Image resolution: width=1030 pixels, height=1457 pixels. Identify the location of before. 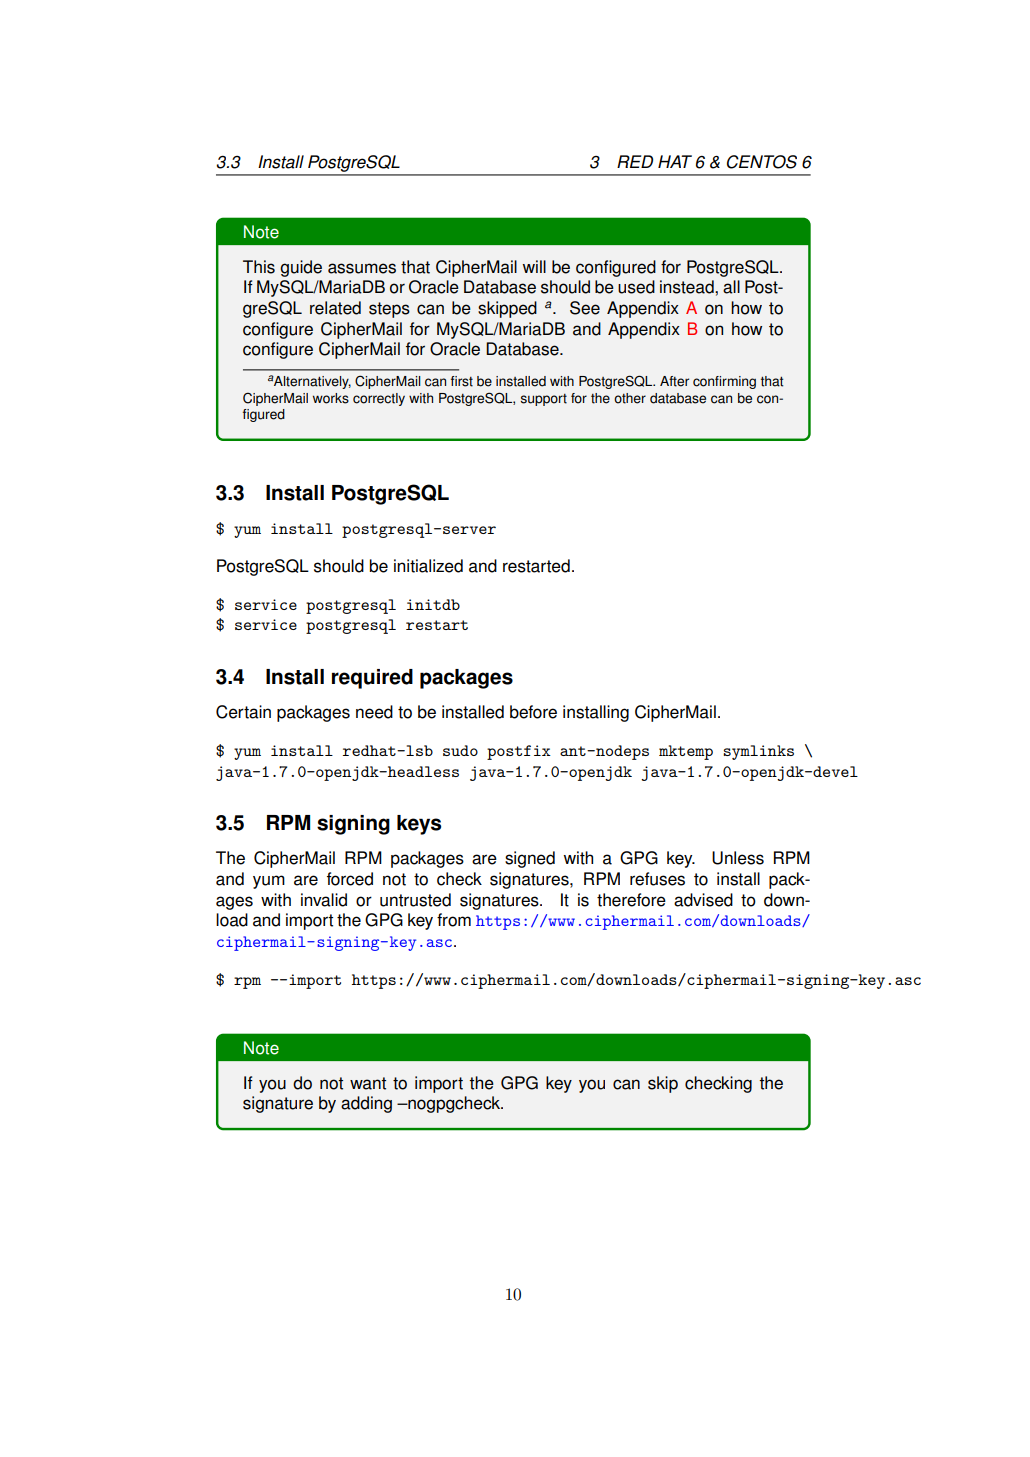
(533, 712).
